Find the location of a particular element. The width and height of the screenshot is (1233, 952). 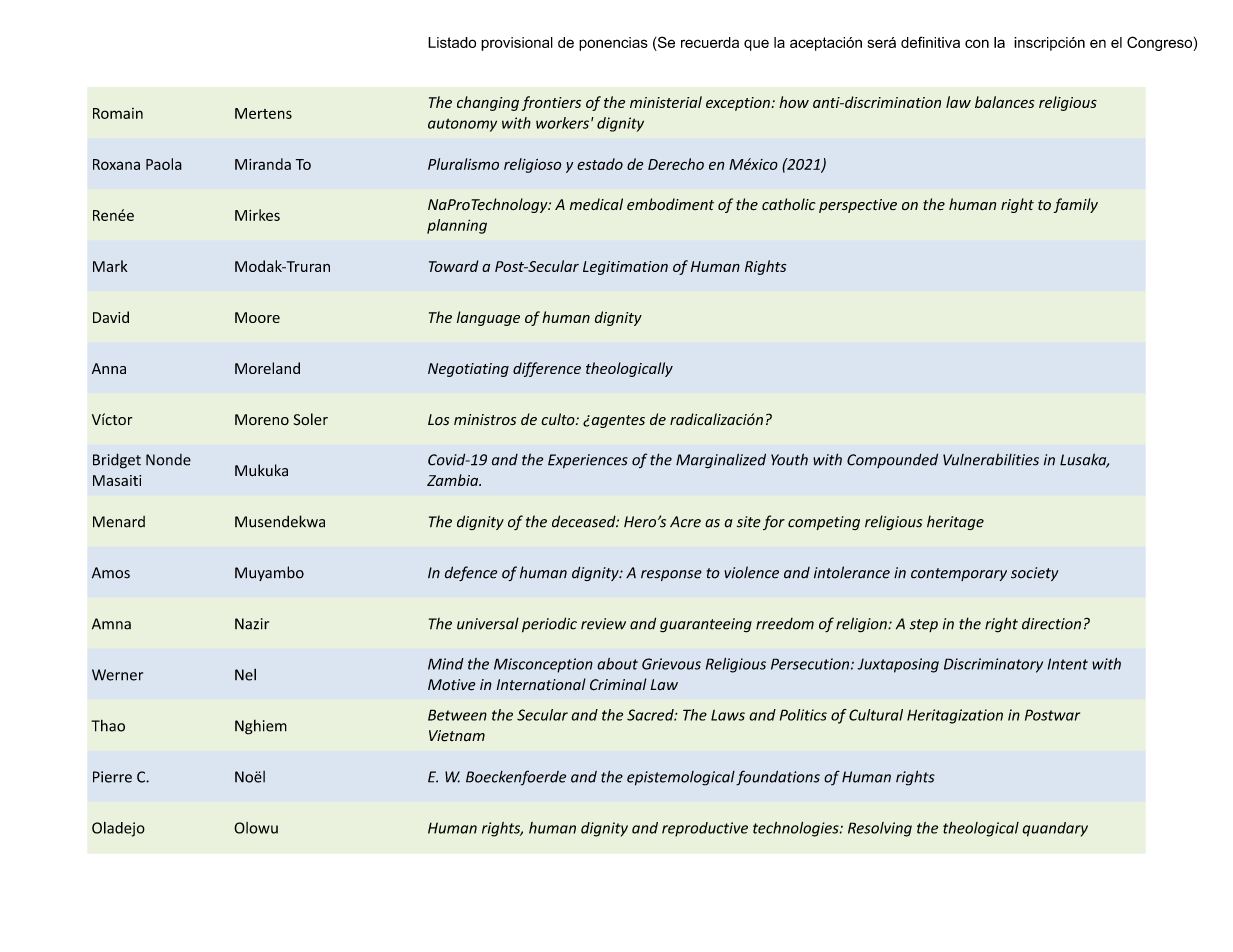

language is located at coordinates (488, 318).
